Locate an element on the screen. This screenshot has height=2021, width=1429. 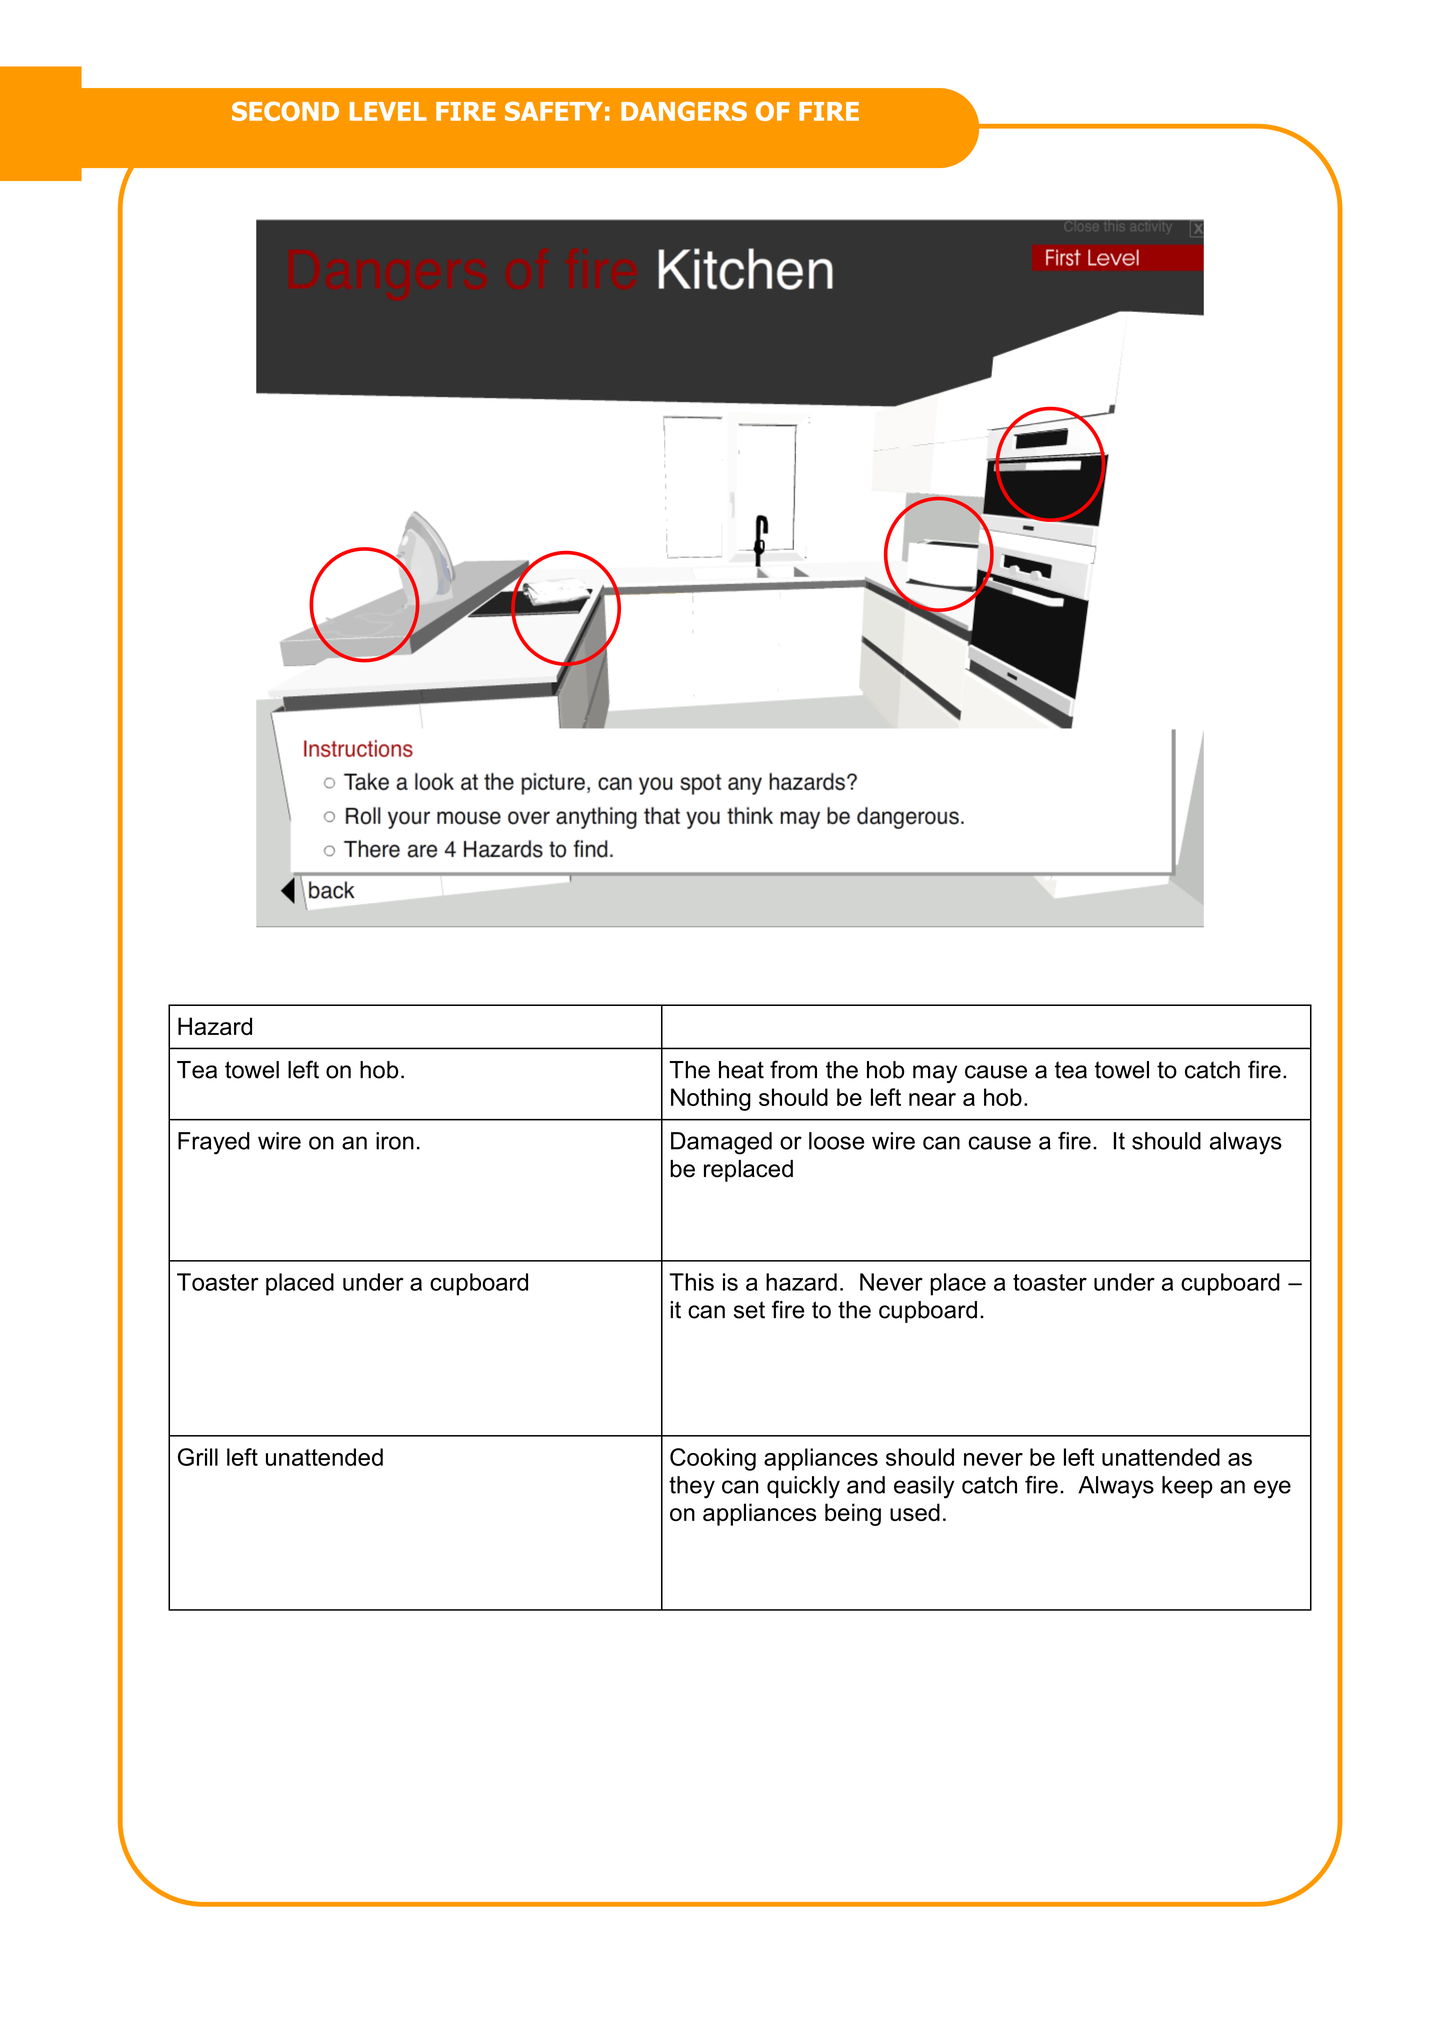
Cooking is located at coordinates (713, 1459).
